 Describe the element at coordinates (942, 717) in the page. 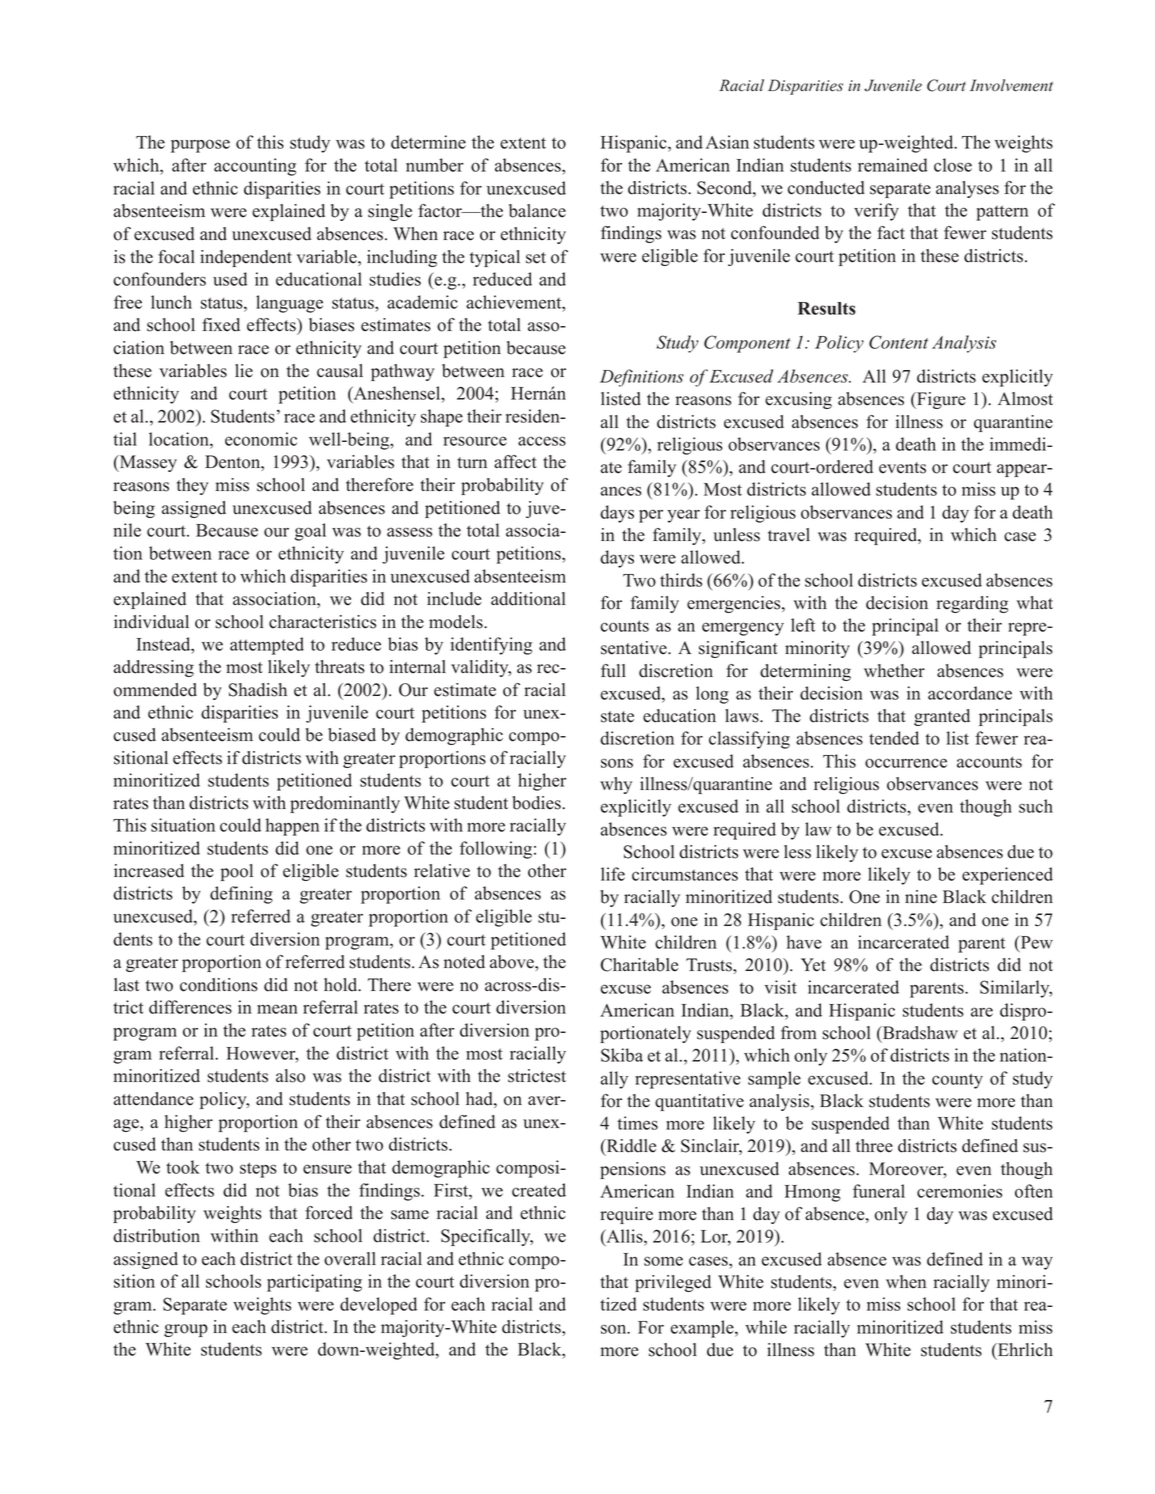

I see `granted` at that location.
